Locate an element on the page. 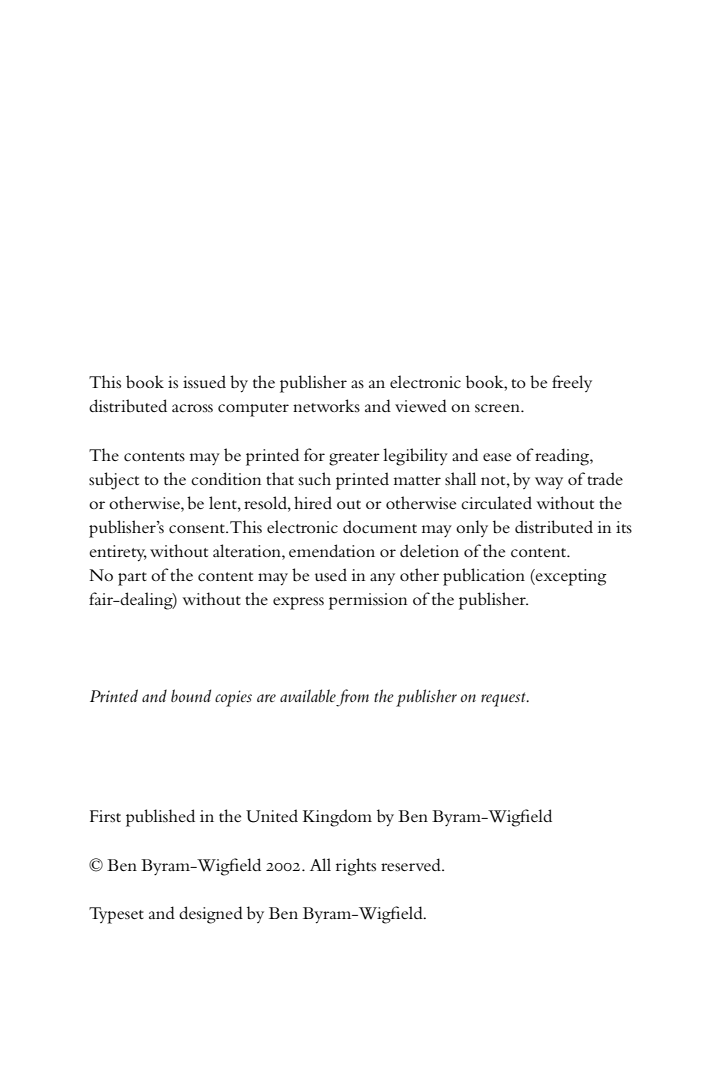 This document has width=726, height=1078. part is located at coordinates (132, 579).
